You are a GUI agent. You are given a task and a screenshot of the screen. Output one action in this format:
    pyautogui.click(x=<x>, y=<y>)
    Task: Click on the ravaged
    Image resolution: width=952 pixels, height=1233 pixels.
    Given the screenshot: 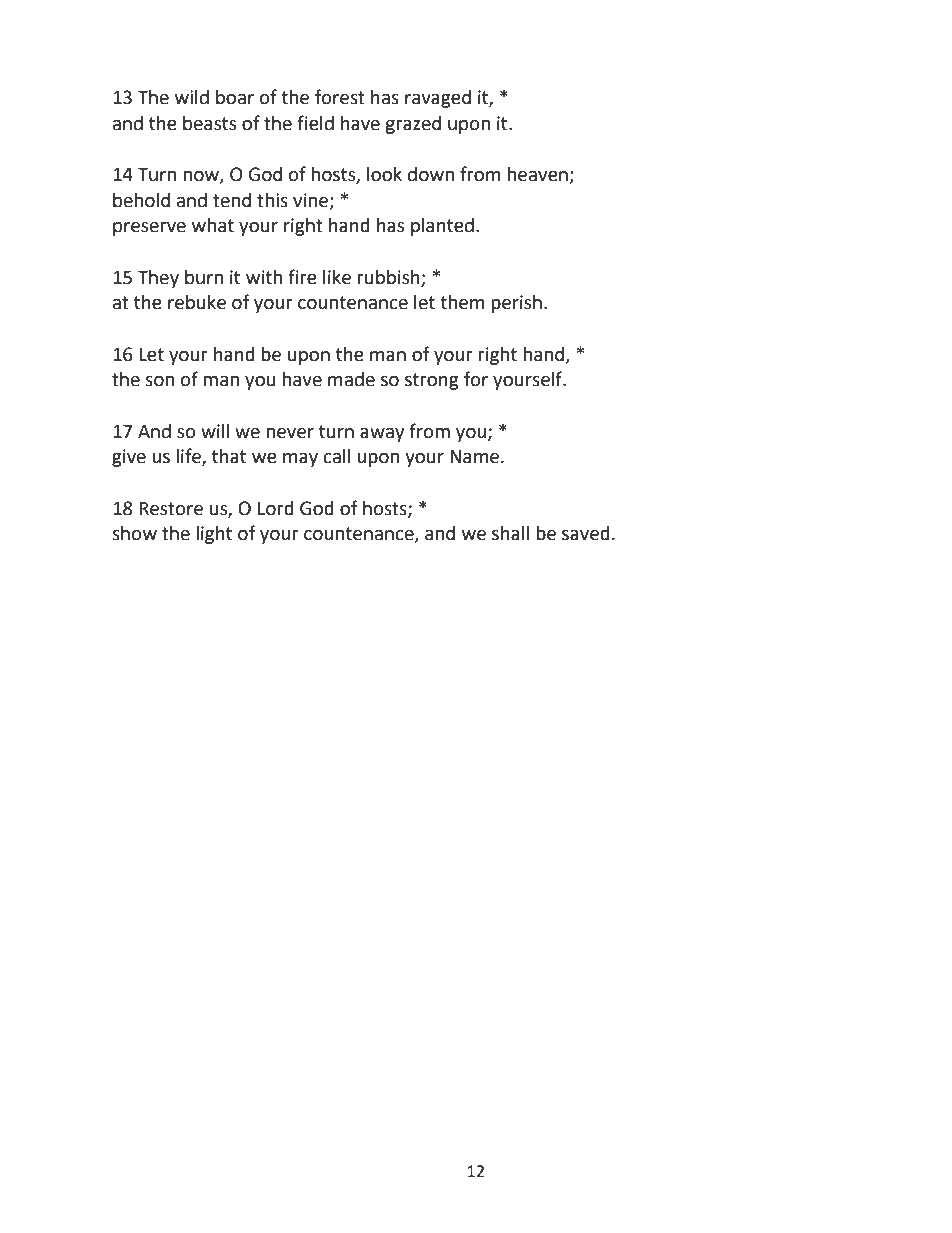 What is the action you would take?
    pyautogui.click(x=438, y=99)
